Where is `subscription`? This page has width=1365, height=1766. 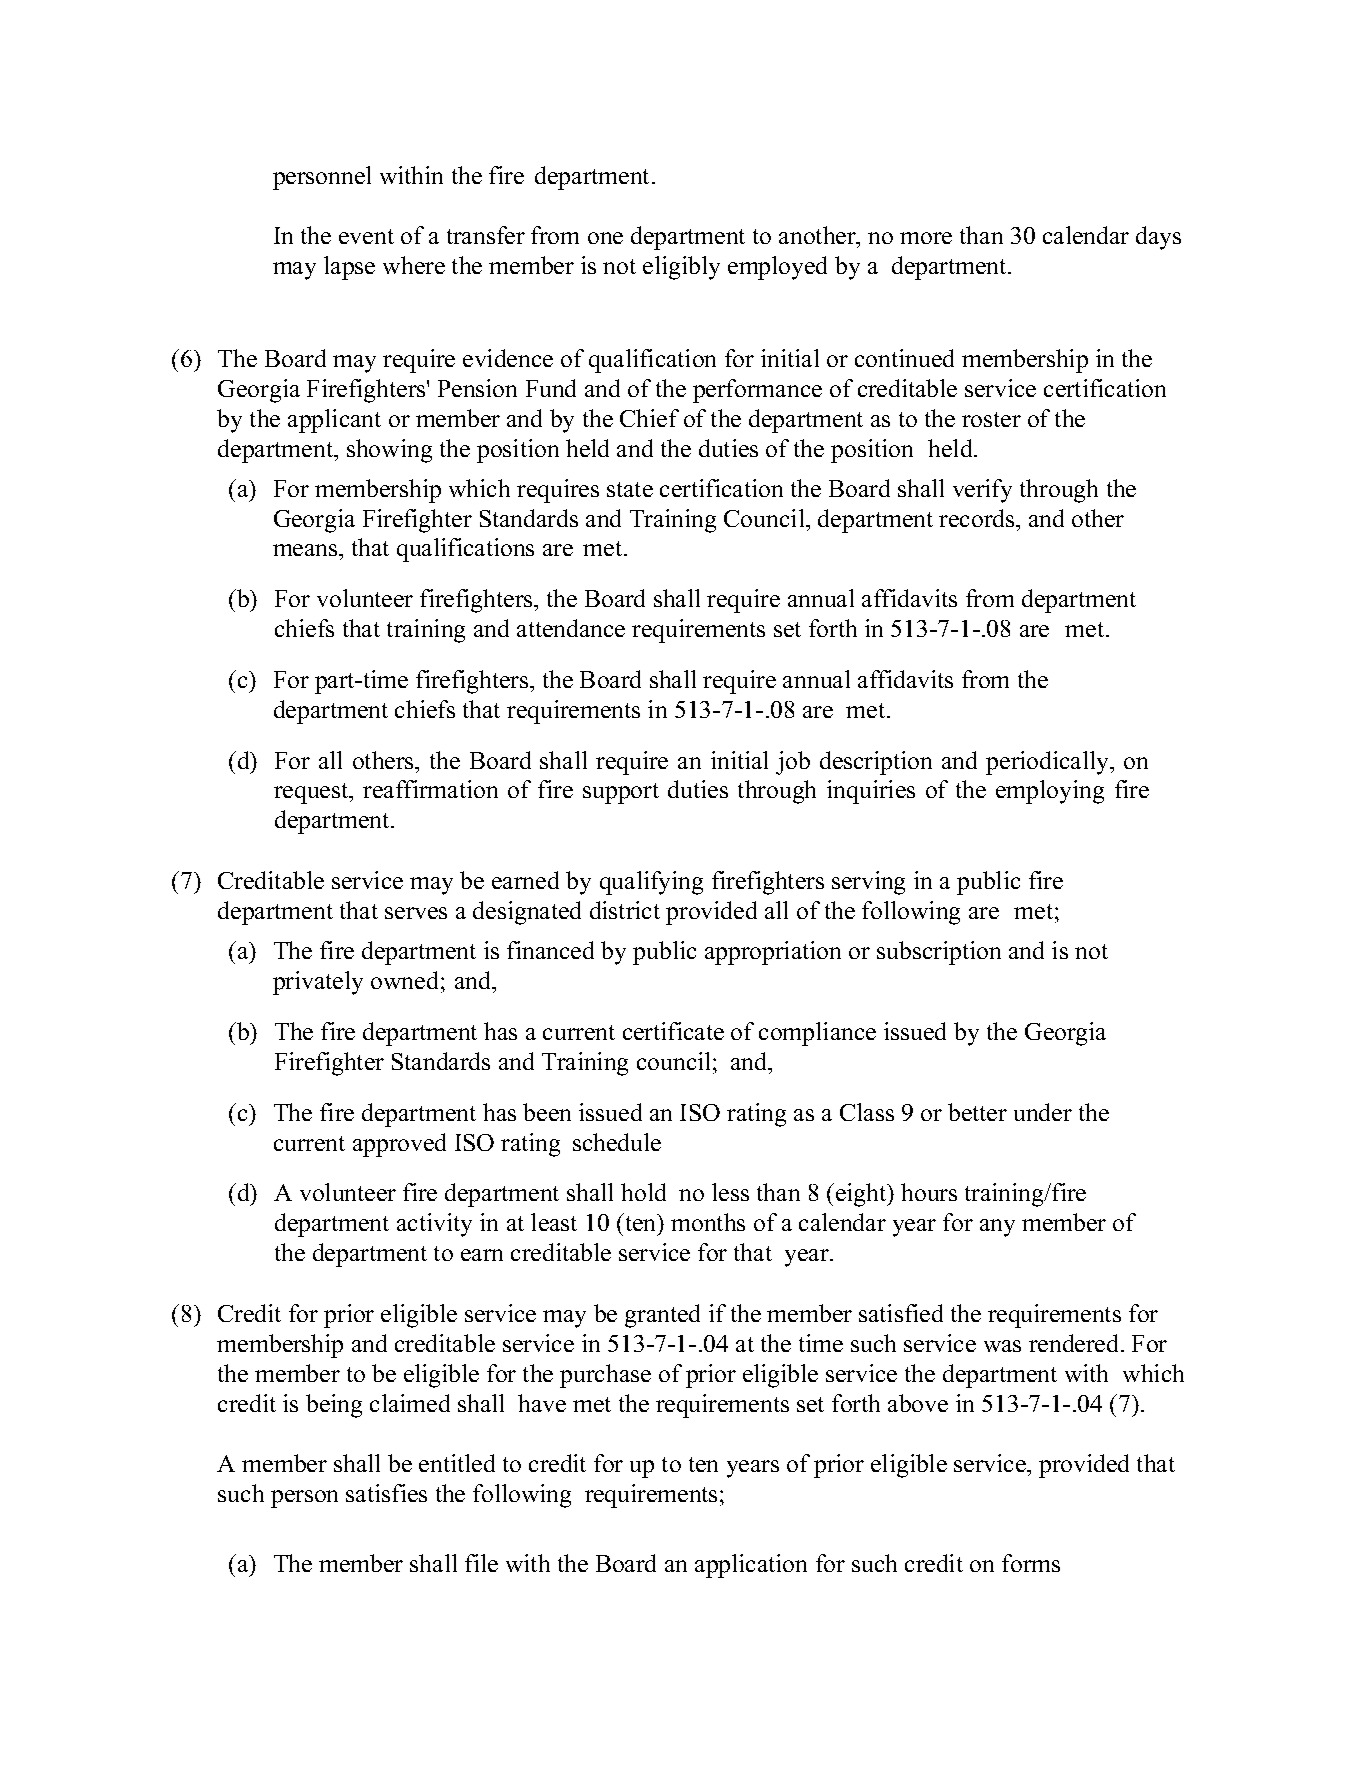
subscription is located at coordinates (939, 953).
